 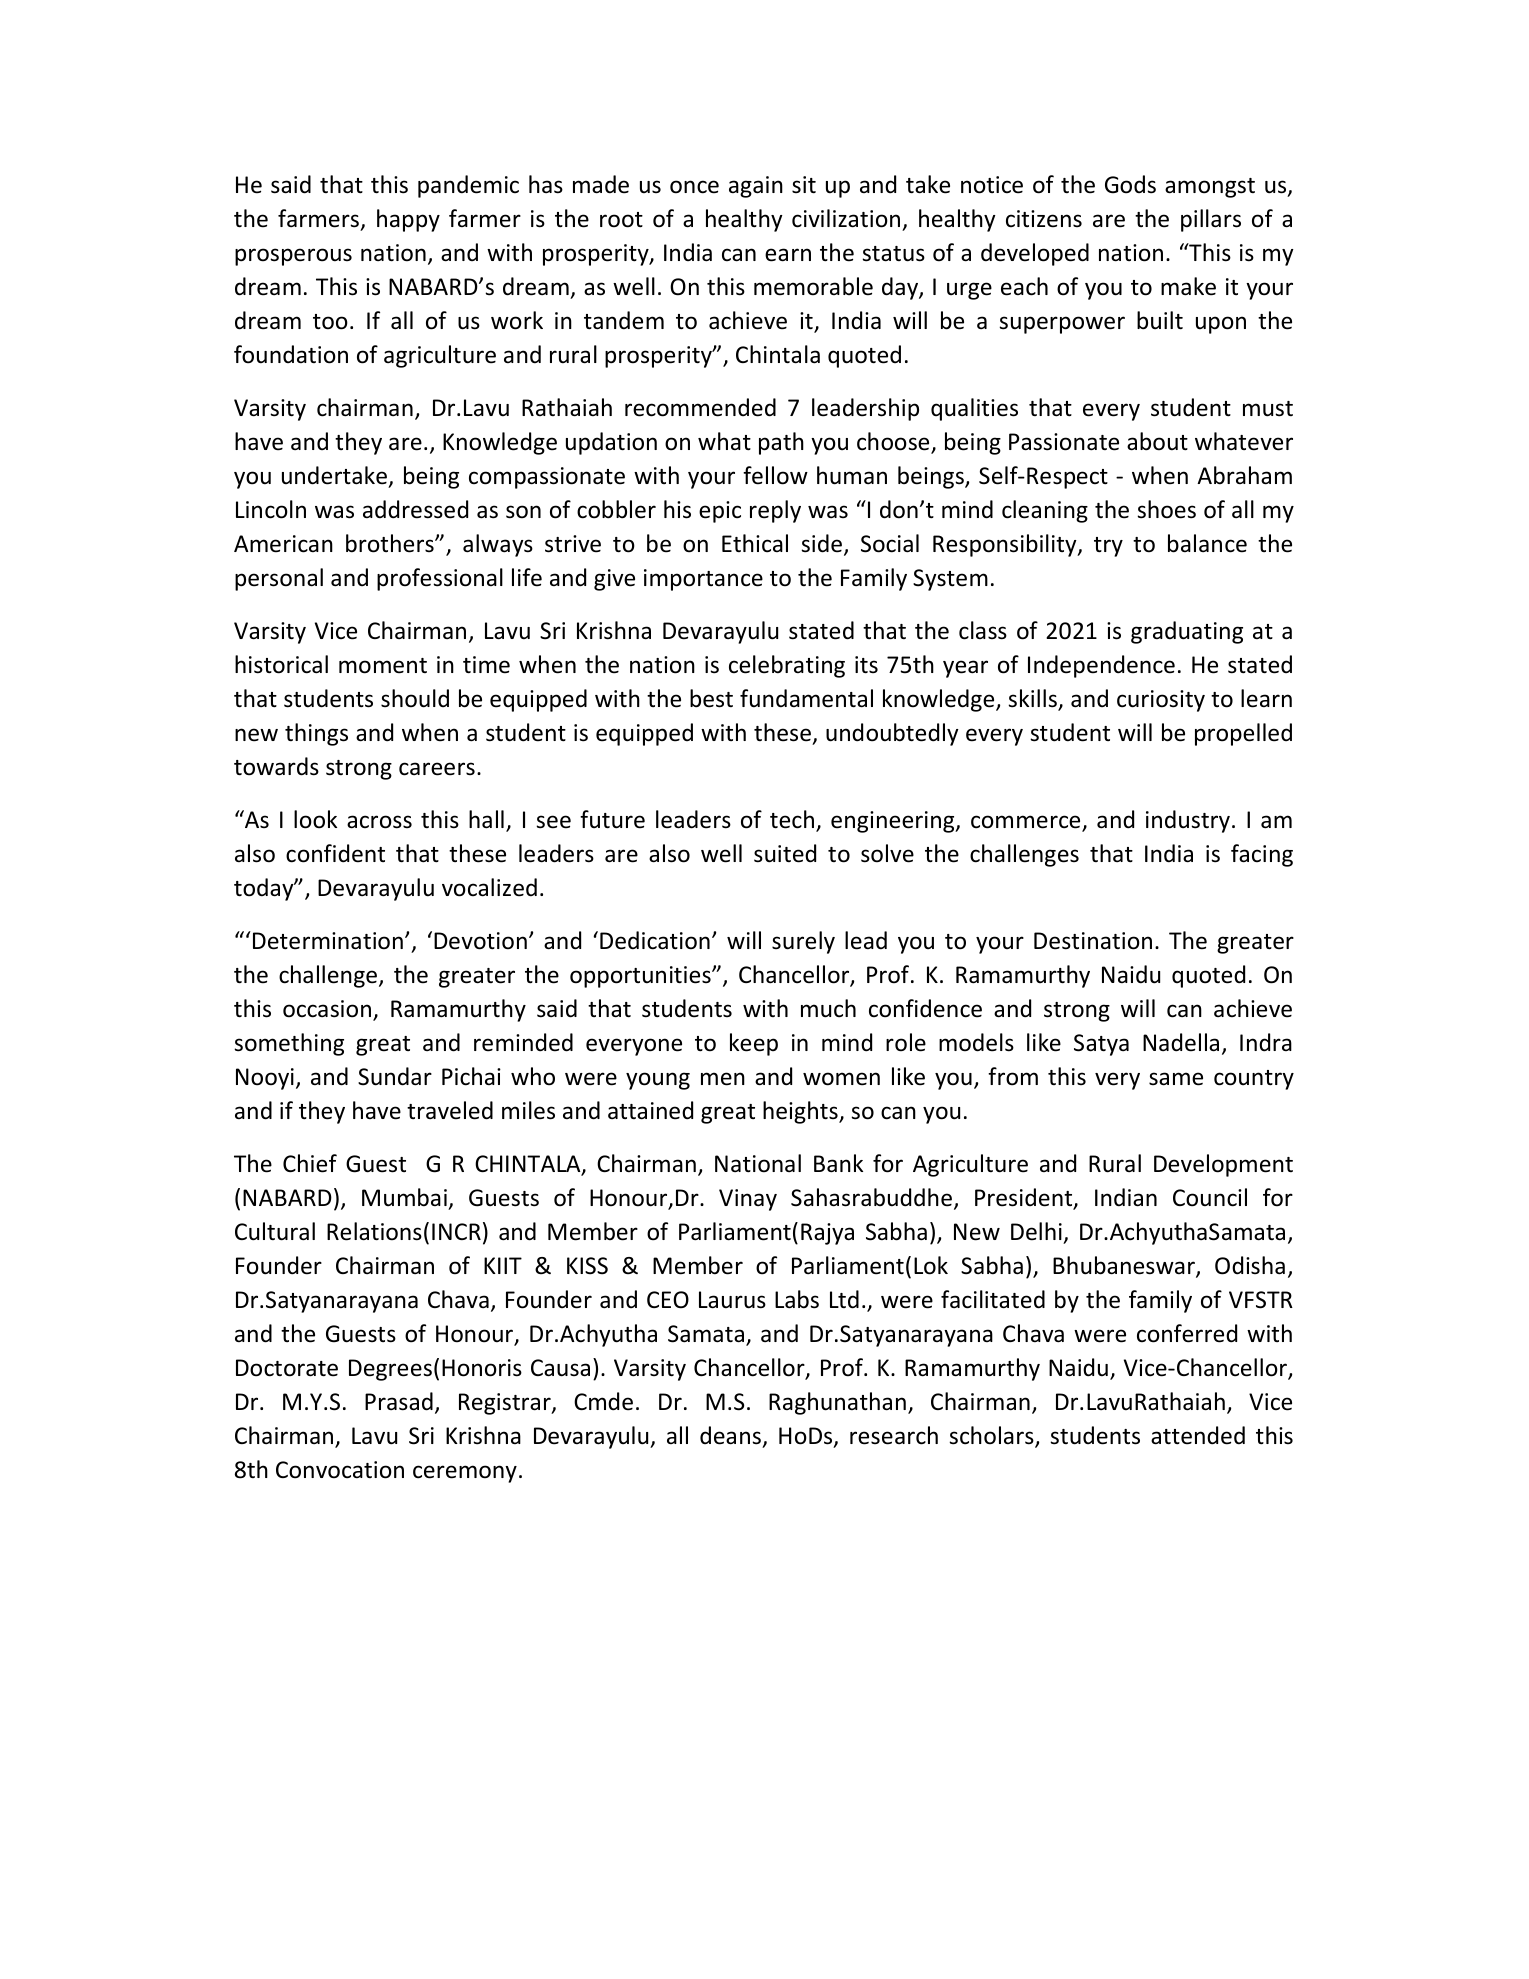 What do you see at coordinates (1187, 632) in the screenshot?
I see `graduating` at bounding box center [1187, 632].
